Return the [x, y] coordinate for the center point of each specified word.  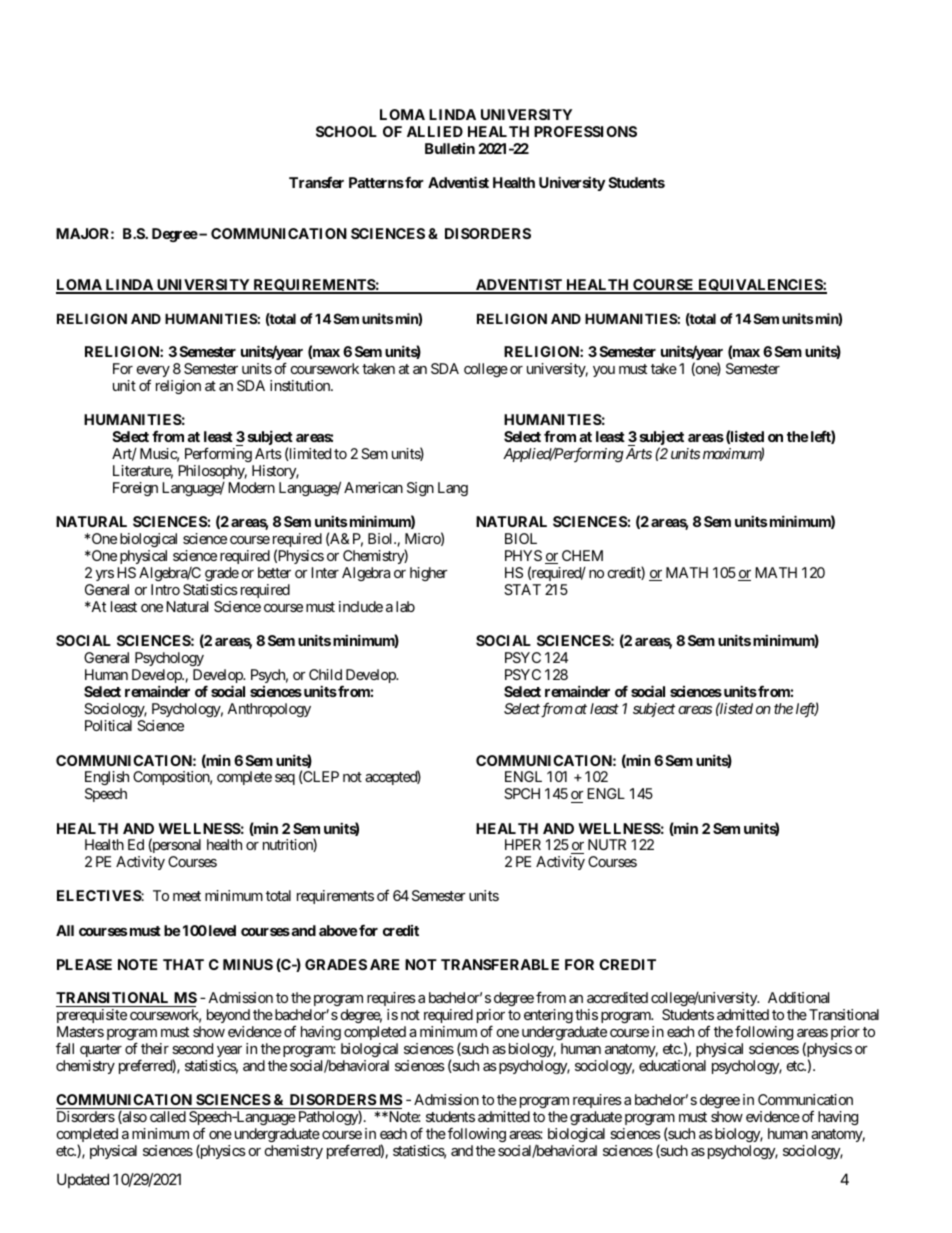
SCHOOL [346, 131]
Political [108, 725]
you [604, 371]
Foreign [135, 489]
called [168, 1116]
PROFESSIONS [585, 131]
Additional [798, 997]
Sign [420, 489]
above [338, 930]
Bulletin [450, 148]
